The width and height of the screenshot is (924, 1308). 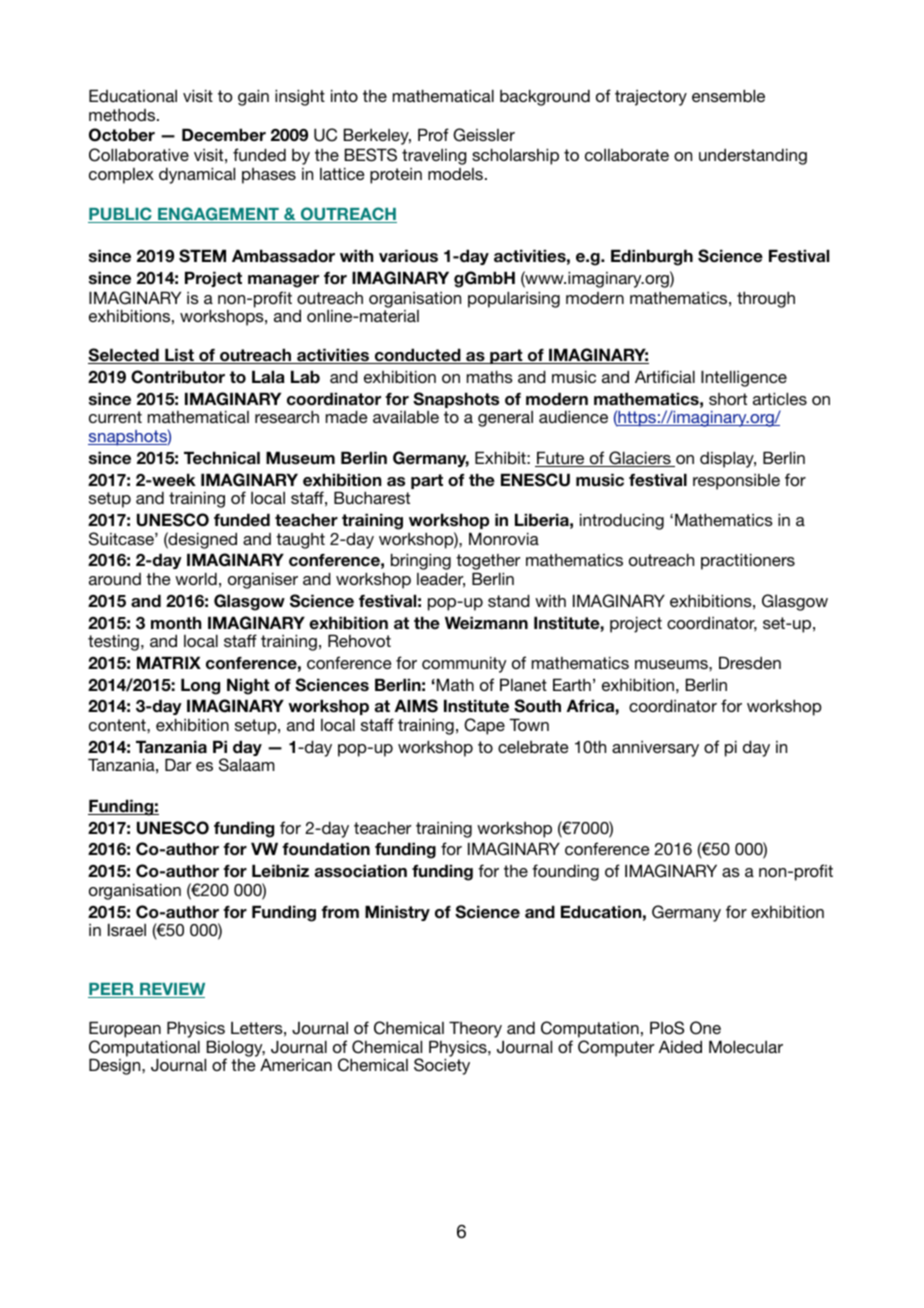 What do you see at coordinates (484, 726) in the screenshot?
I see `Cape` at bounding box center [484, 726].
